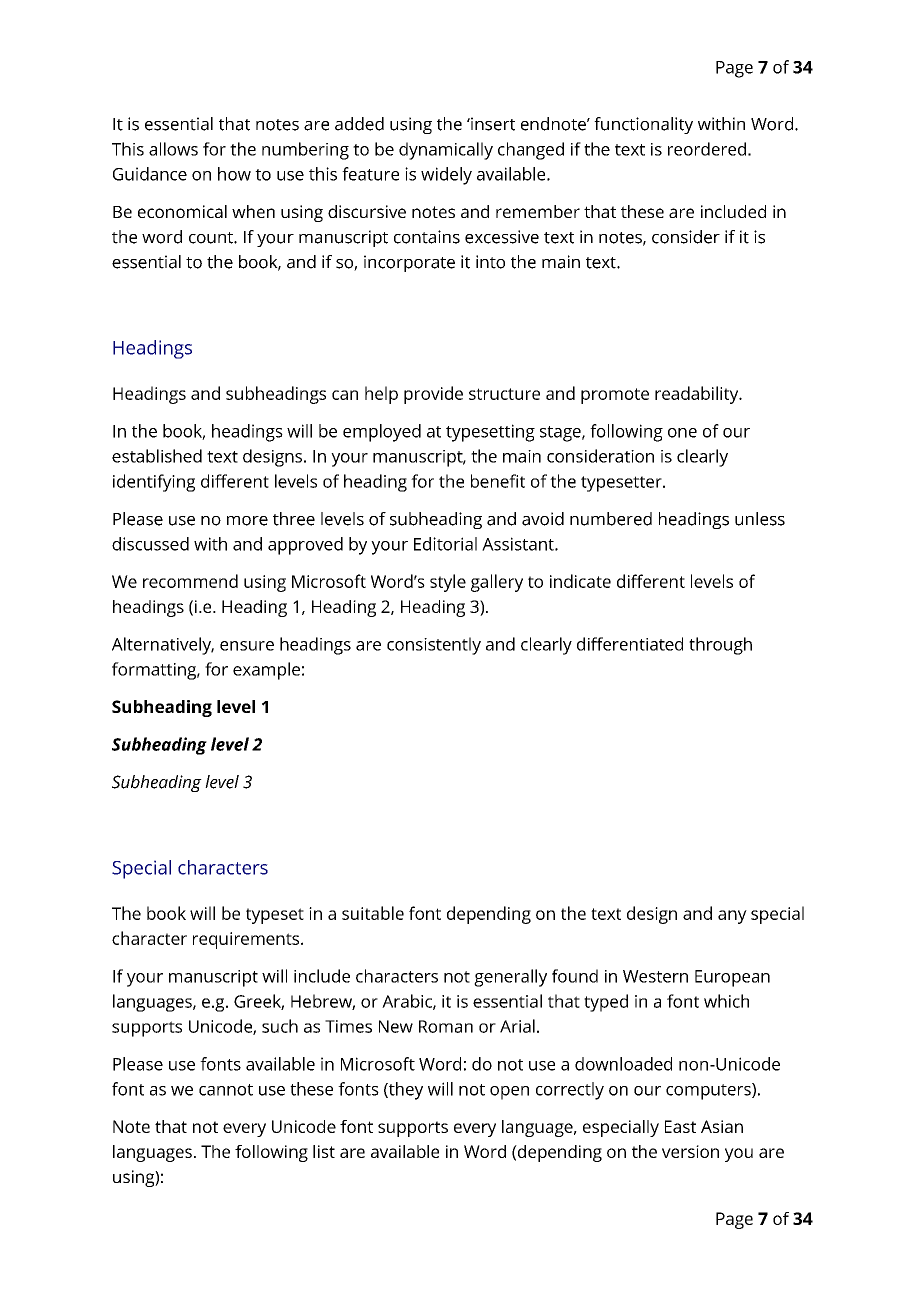 This document has width=924, height=1308. What do you see at coordinates (643, 125) in the document?
I see `functionality` at bounding box center [643, 125].
